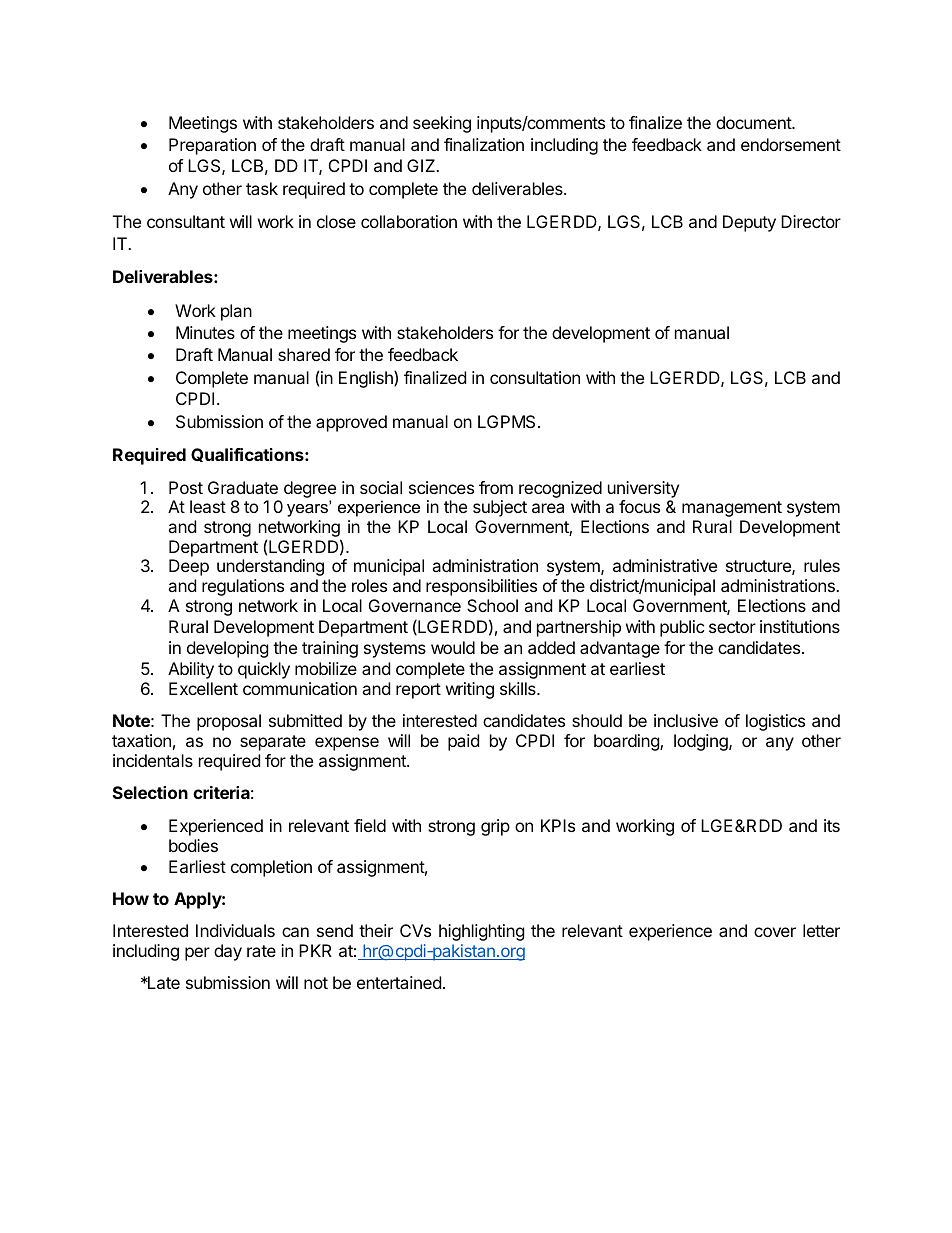  What do you see at coordinates (212, 146) in the screenshot?
I see `Preparation` at bounding box center [212, 146].
